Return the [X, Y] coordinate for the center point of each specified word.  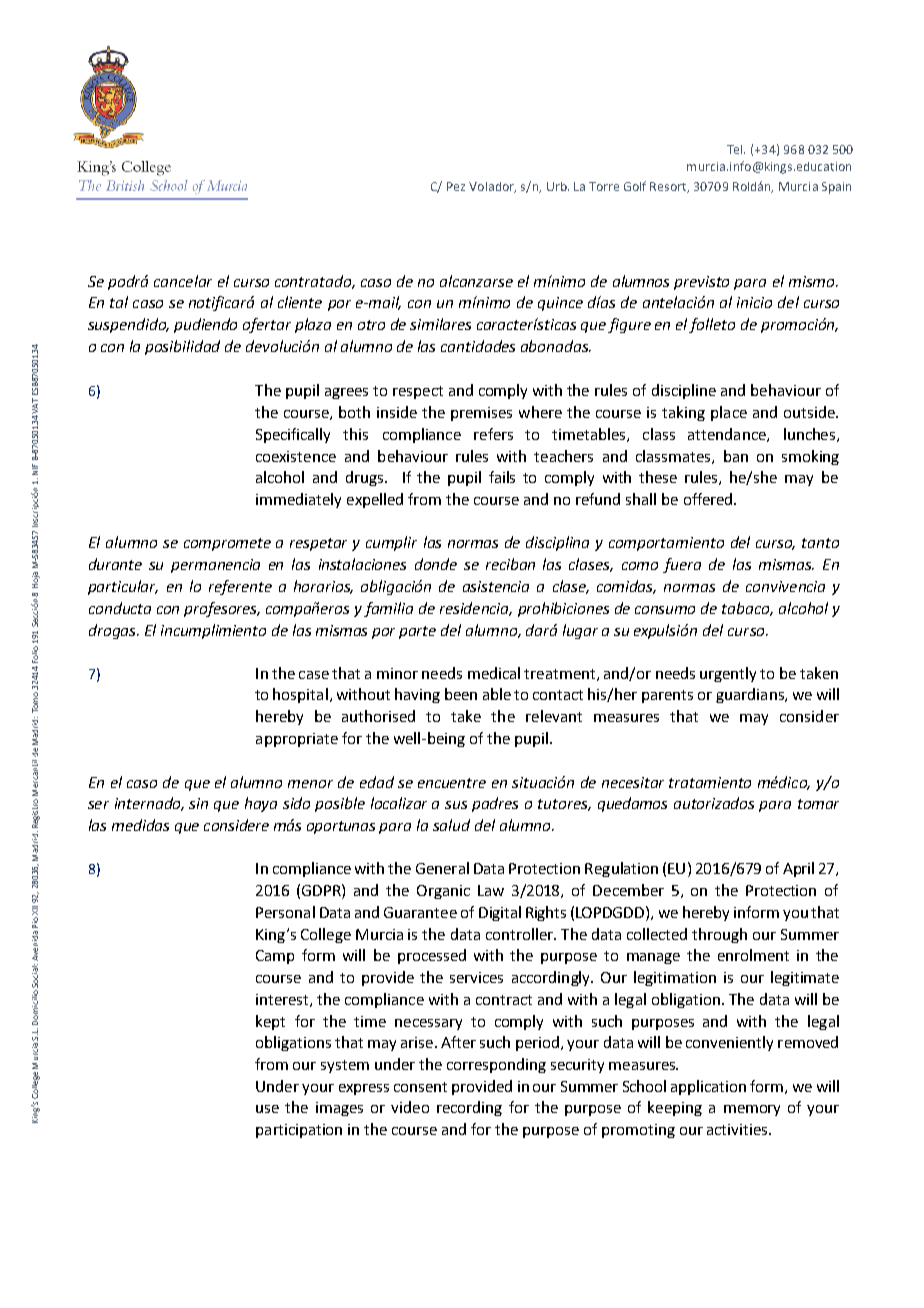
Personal [285, 912]
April [798, 869]
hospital [300, 695]
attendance [728, 435]
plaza [313, 325]
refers [493, 434]
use [267, 1109]
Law [491, 890]
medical [494, 673]
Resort [669, 187]
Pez [456, 186]
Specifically [293, 435]
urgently [728, 674]
